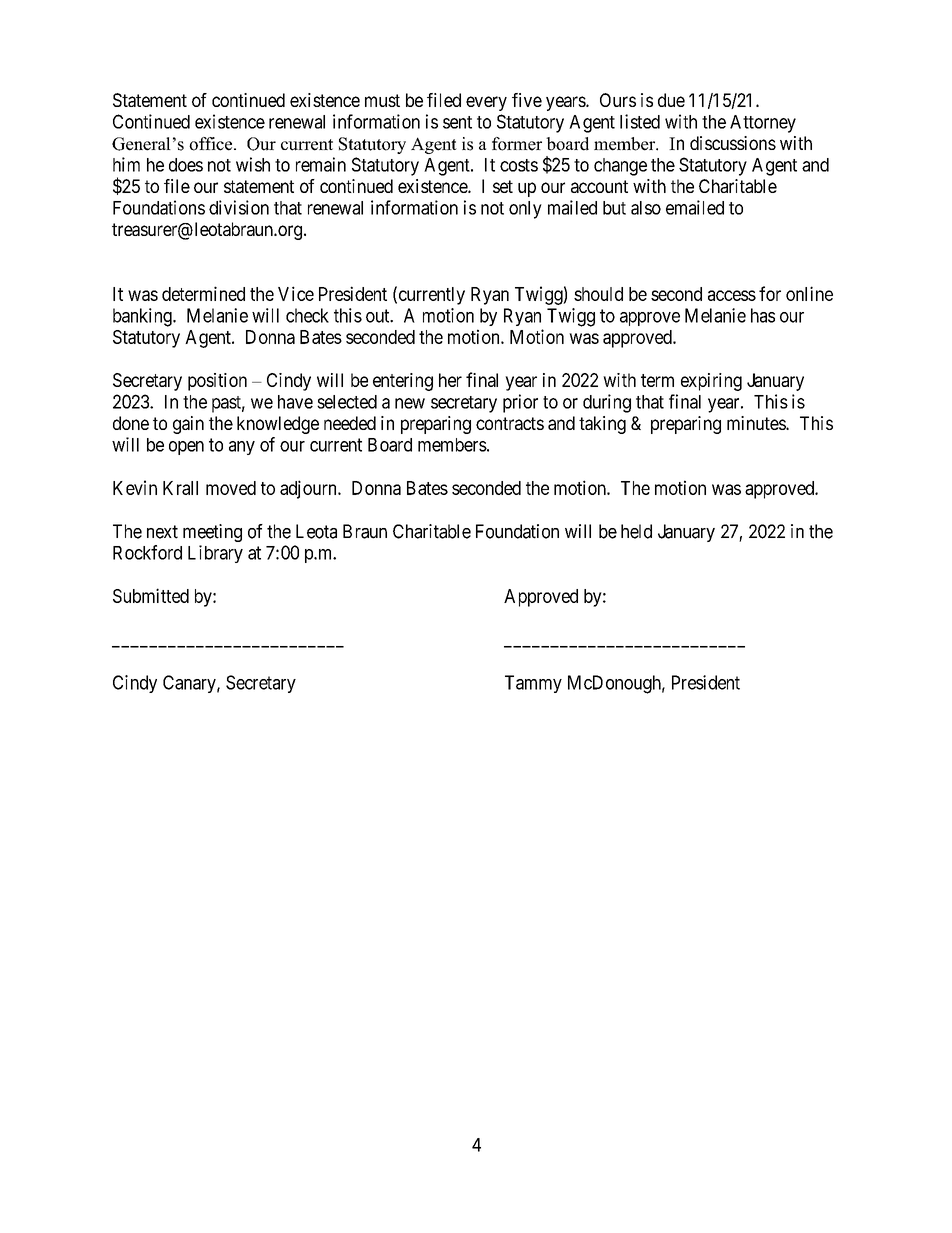 The height and width of the document is (1233, 952). What do you see at coordinates (217, 382) in the document?
I see `position` at bounding box center [217, 382].
